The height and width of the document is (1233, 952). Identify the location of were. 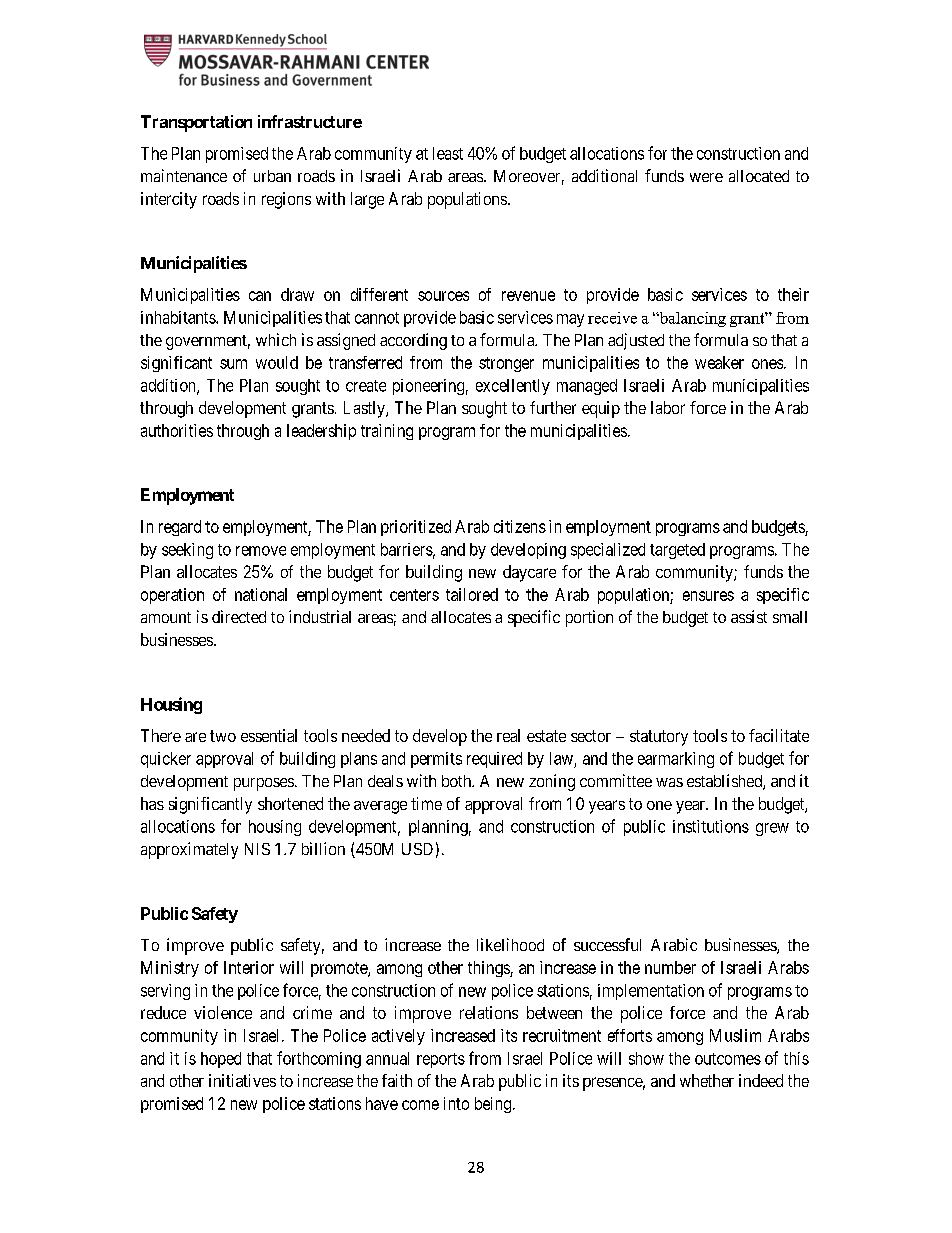
(706, 177).
